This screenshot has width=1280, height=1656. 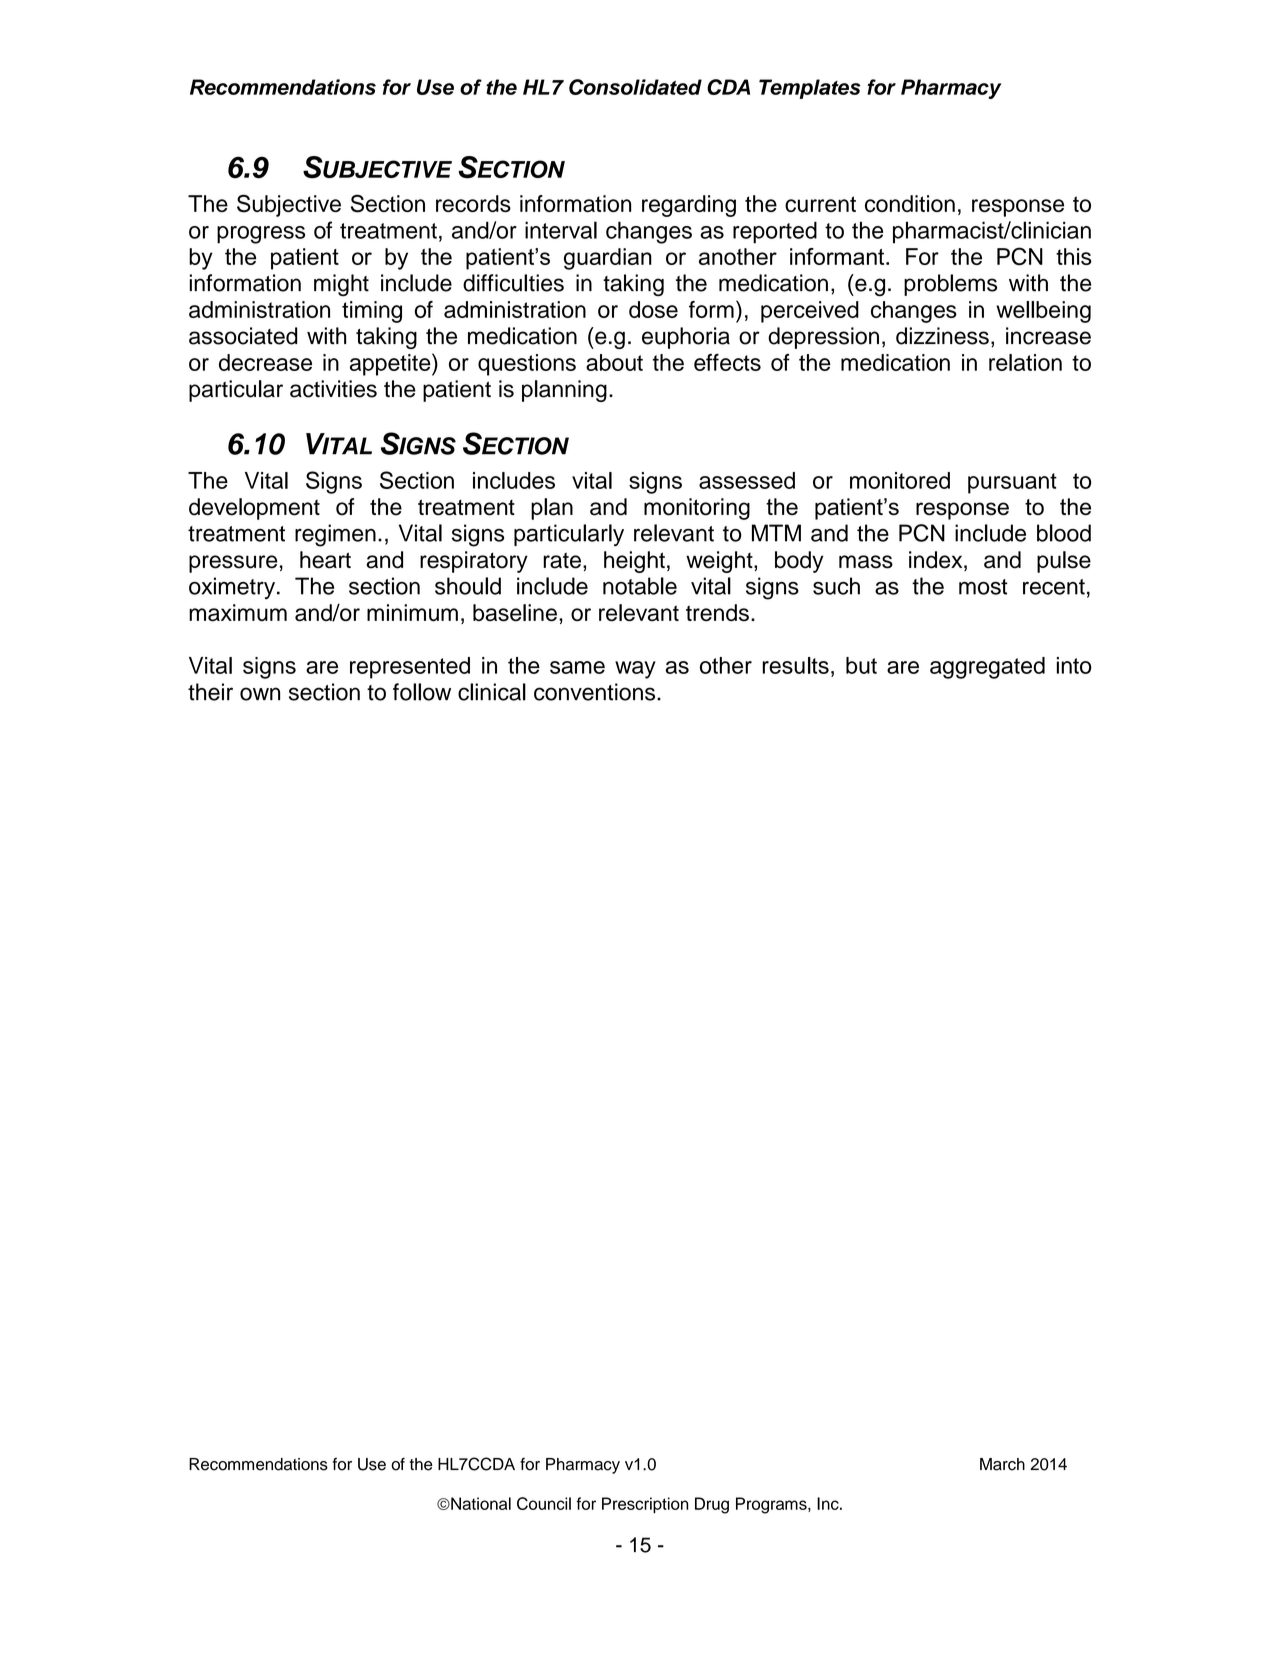 I want to click on aggregated, so click(x=987, y=668).
